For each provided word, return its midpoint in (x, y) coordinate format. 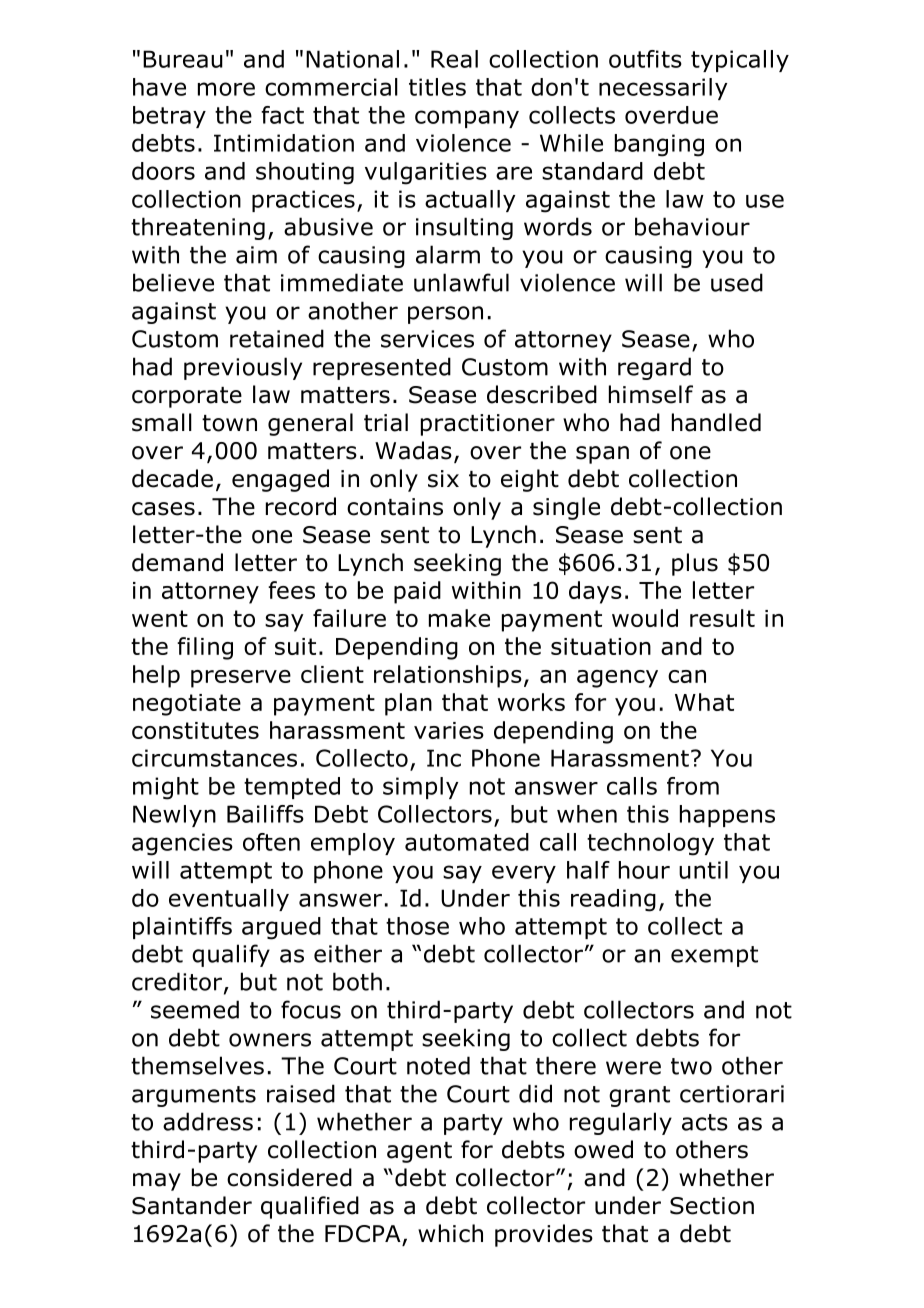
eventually (229, 900)
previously (243, 368)
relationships (448, 676)
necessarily (663, 89)
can (687, 676)
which (450, 1233)
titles (437, 87)
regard (654, 368)
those (417, 926)
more (226, 89)
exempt (714, 956)
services (427, 339)
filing (205, 648)
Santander (192, 1205)
